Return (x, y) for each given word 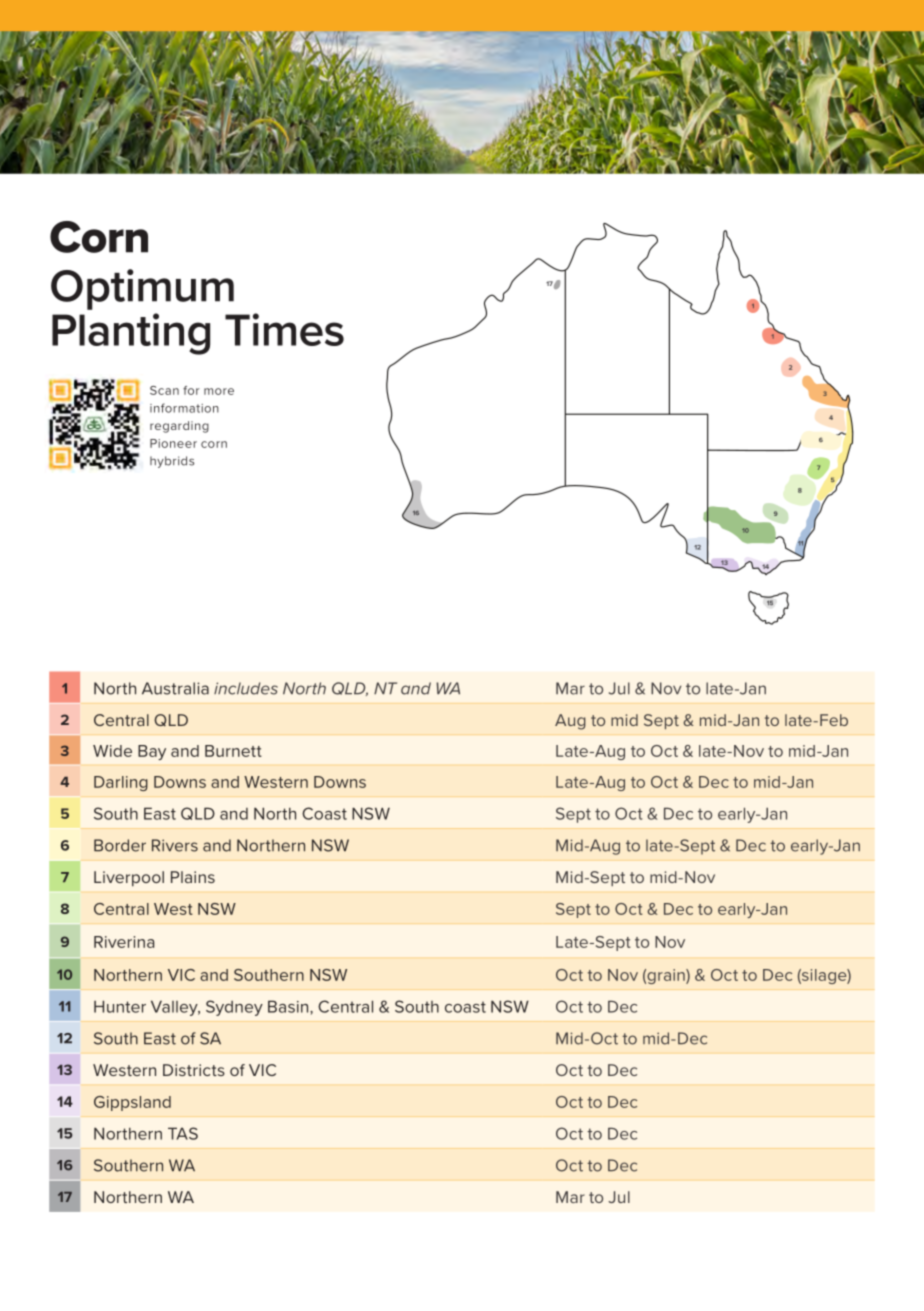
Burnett (233, 751)
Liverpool (129, 878)
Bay (152, 752)
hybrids (172, 462)
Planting (131, 334)
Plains (193, 877)
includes (246, 688)
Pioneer (173, 443)
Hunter (120, 1006)
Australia (175, 688)
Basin (289, 1006)
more (219, 391)
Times (284, 329)
